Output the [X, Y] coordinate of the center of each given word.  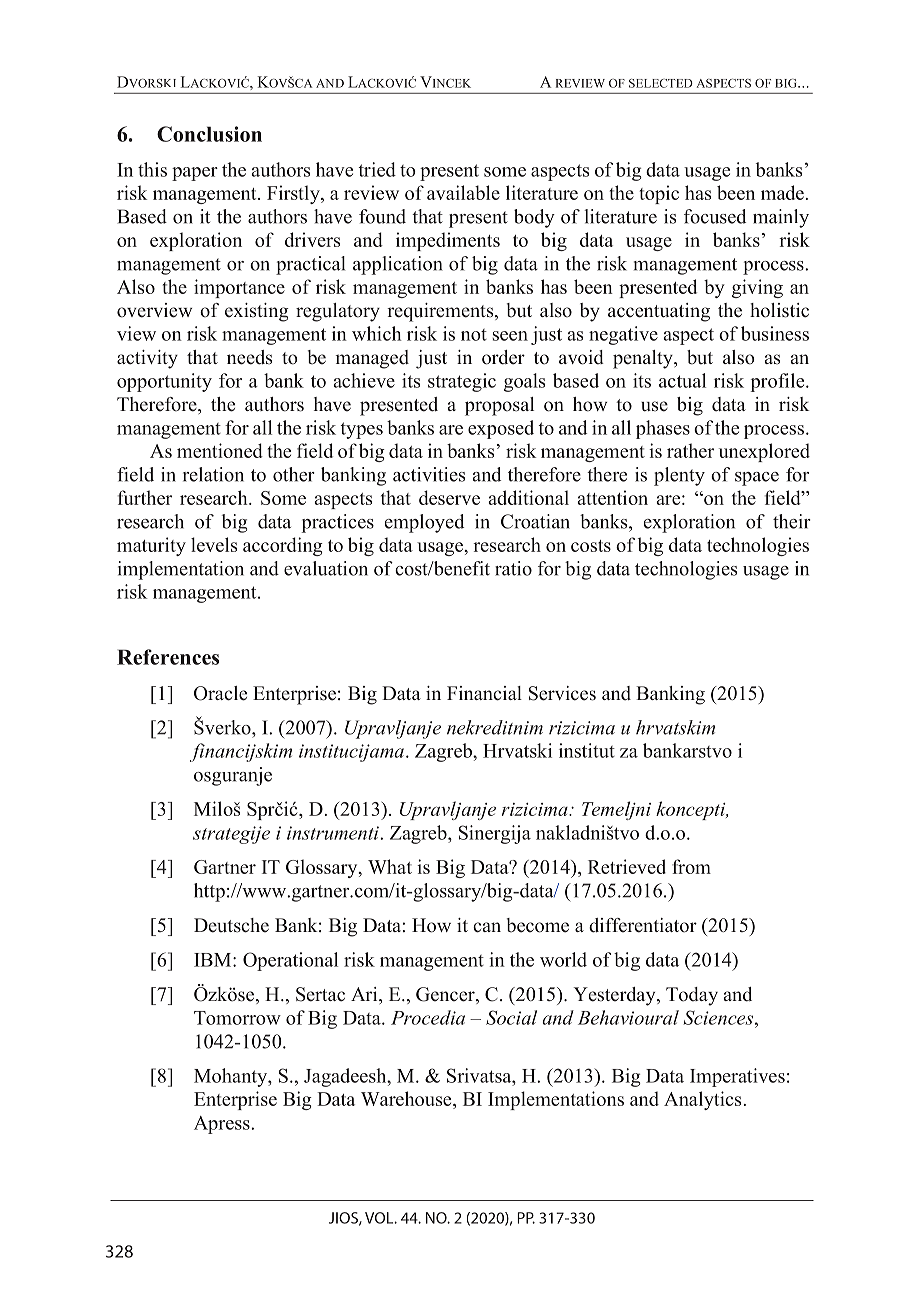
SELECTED [661, 83]
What [390, 866]
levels [214, 544]
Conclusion [209, 134]
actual [682, 380]
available [463, 192]
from [691, 866]
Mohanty [231, 1077]
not [474, 335]
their [792, 521]
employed [424, 523]
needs [249, 357]
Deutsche [231, 925]
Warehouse [407, 1100]
